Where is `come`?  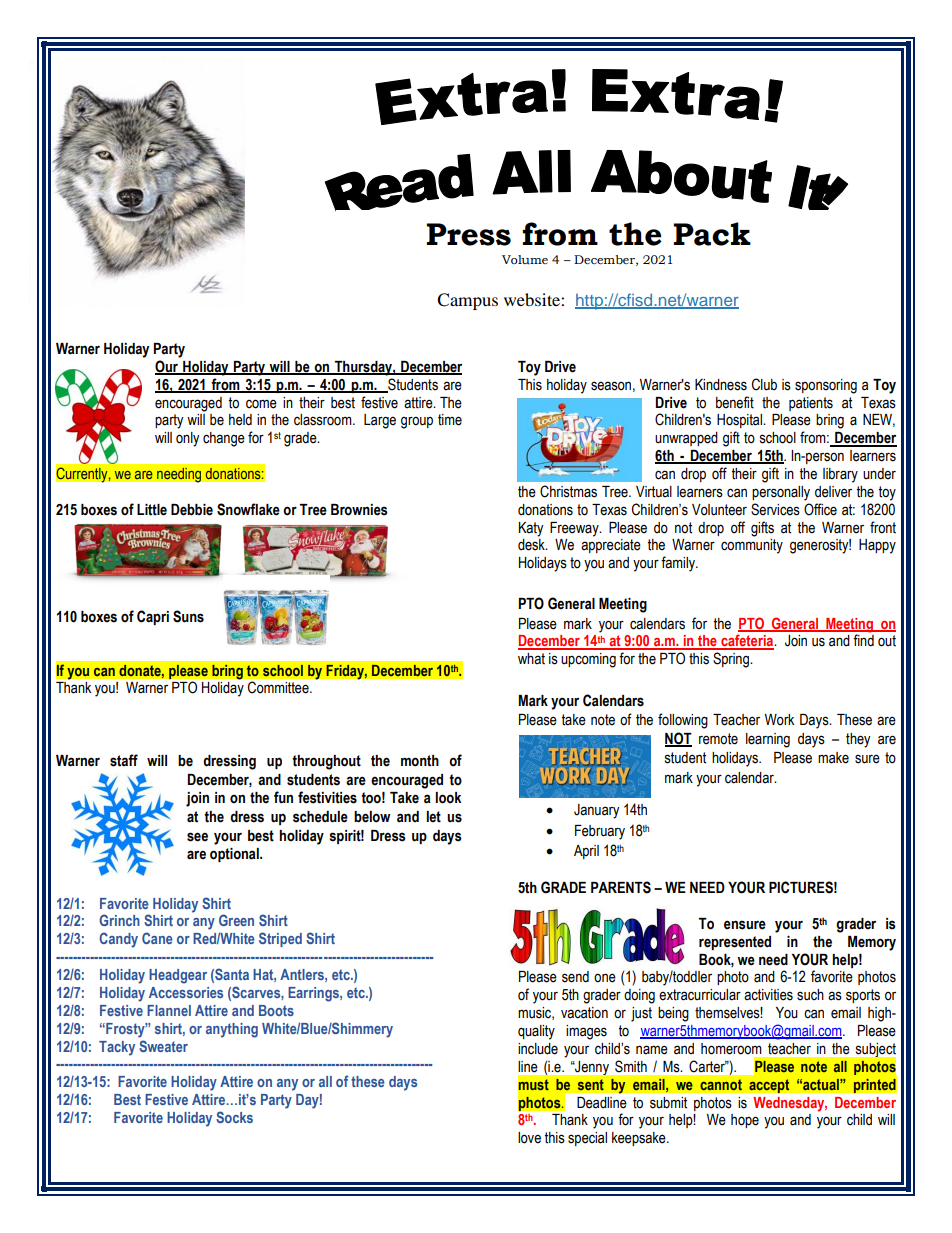 come is located at coordinates (261, 404).
